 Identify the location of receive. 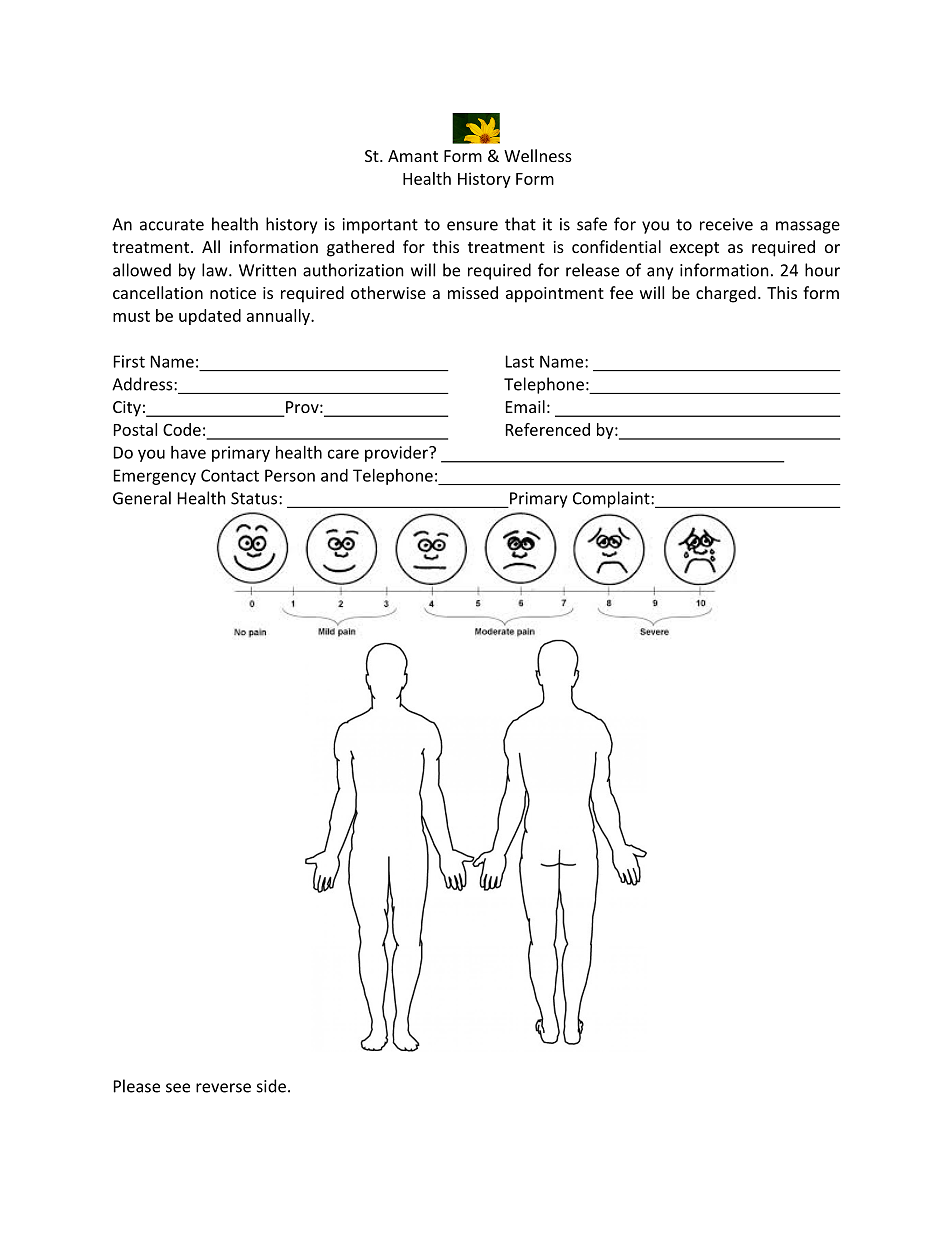
(726, 224).
